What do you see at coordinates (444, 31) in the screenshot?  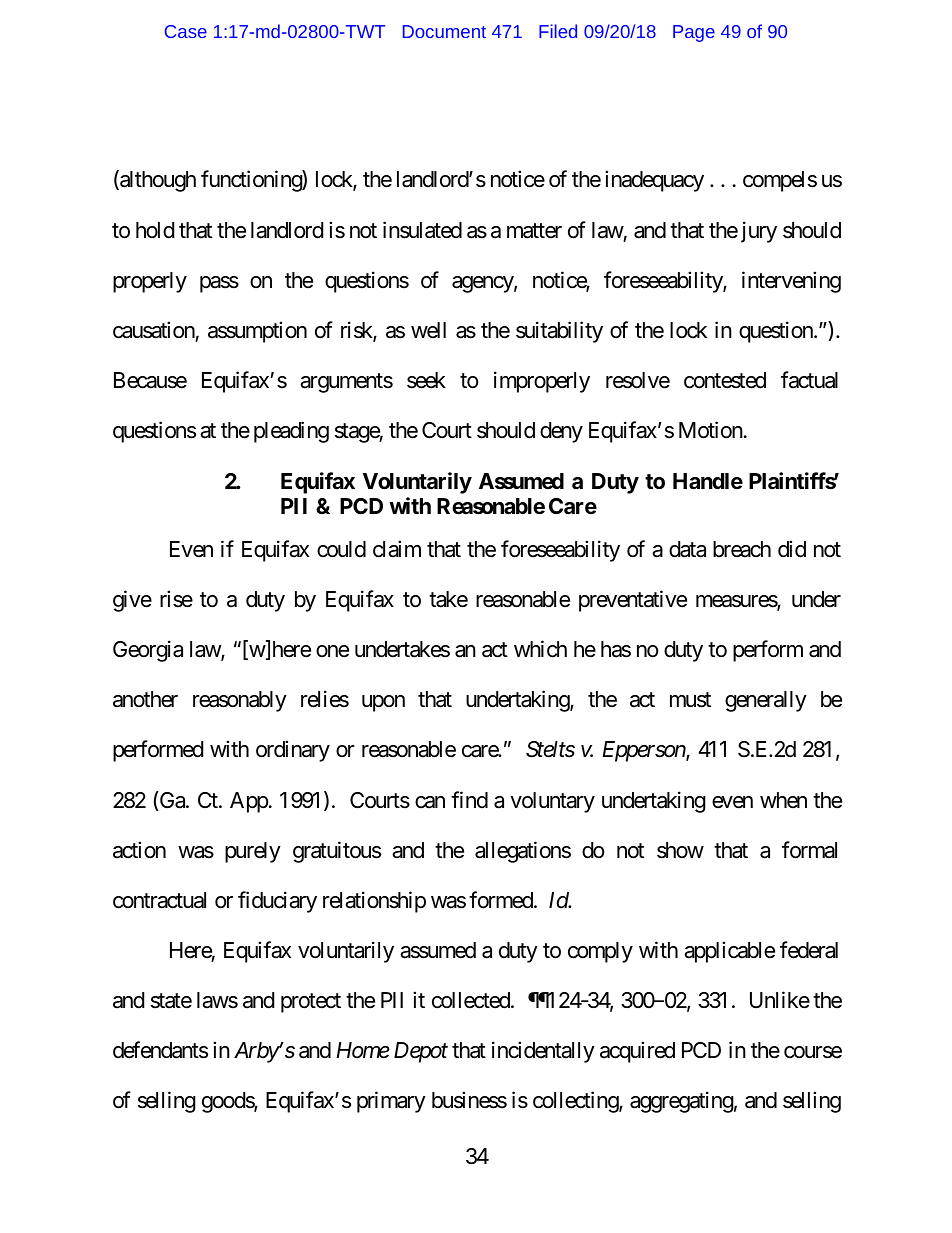 I see `Document` at bounding box center [444, 31].
